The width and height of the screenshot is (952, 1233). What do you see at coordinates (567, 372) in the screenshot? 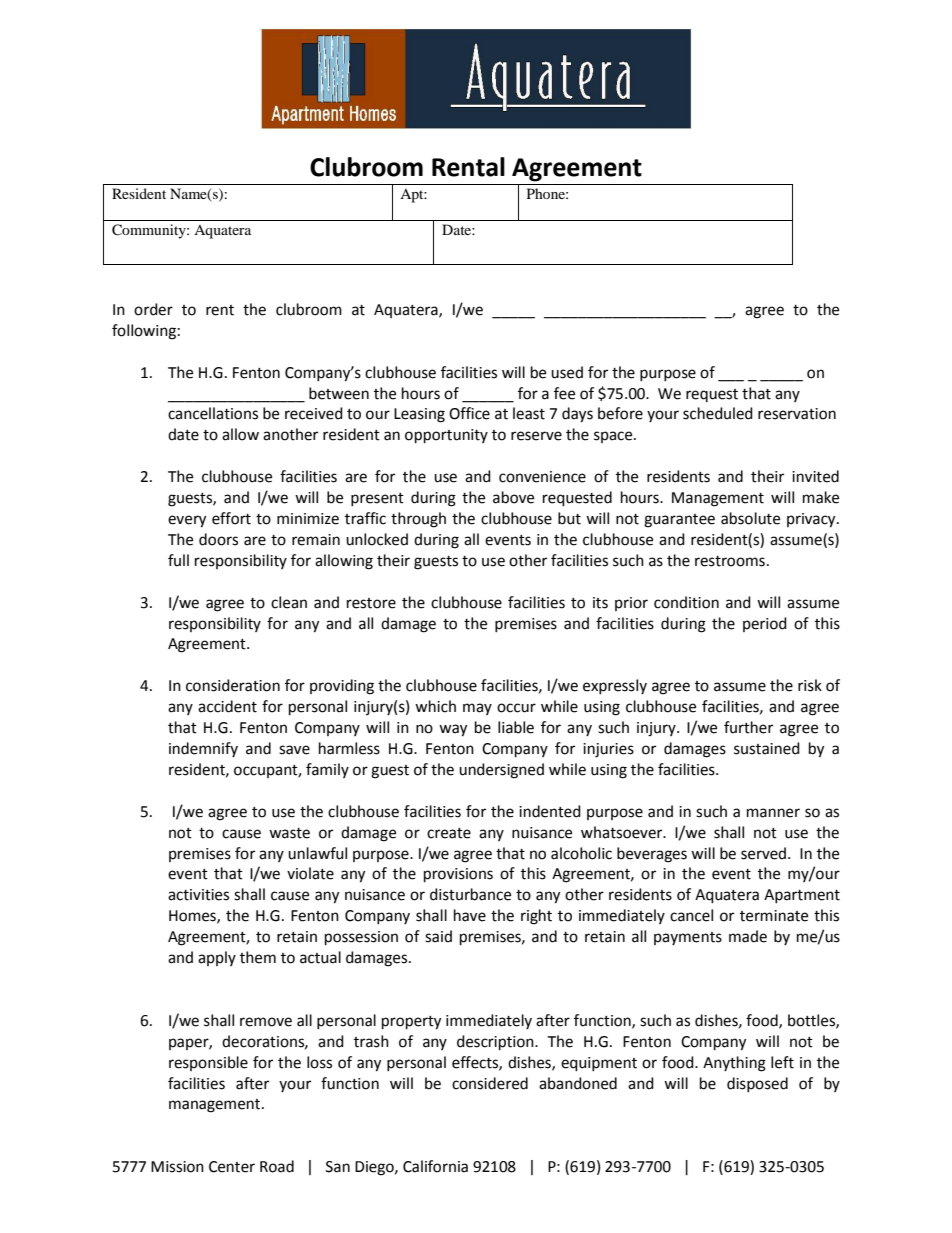
I see `used` at bounding box center [567, 372].
